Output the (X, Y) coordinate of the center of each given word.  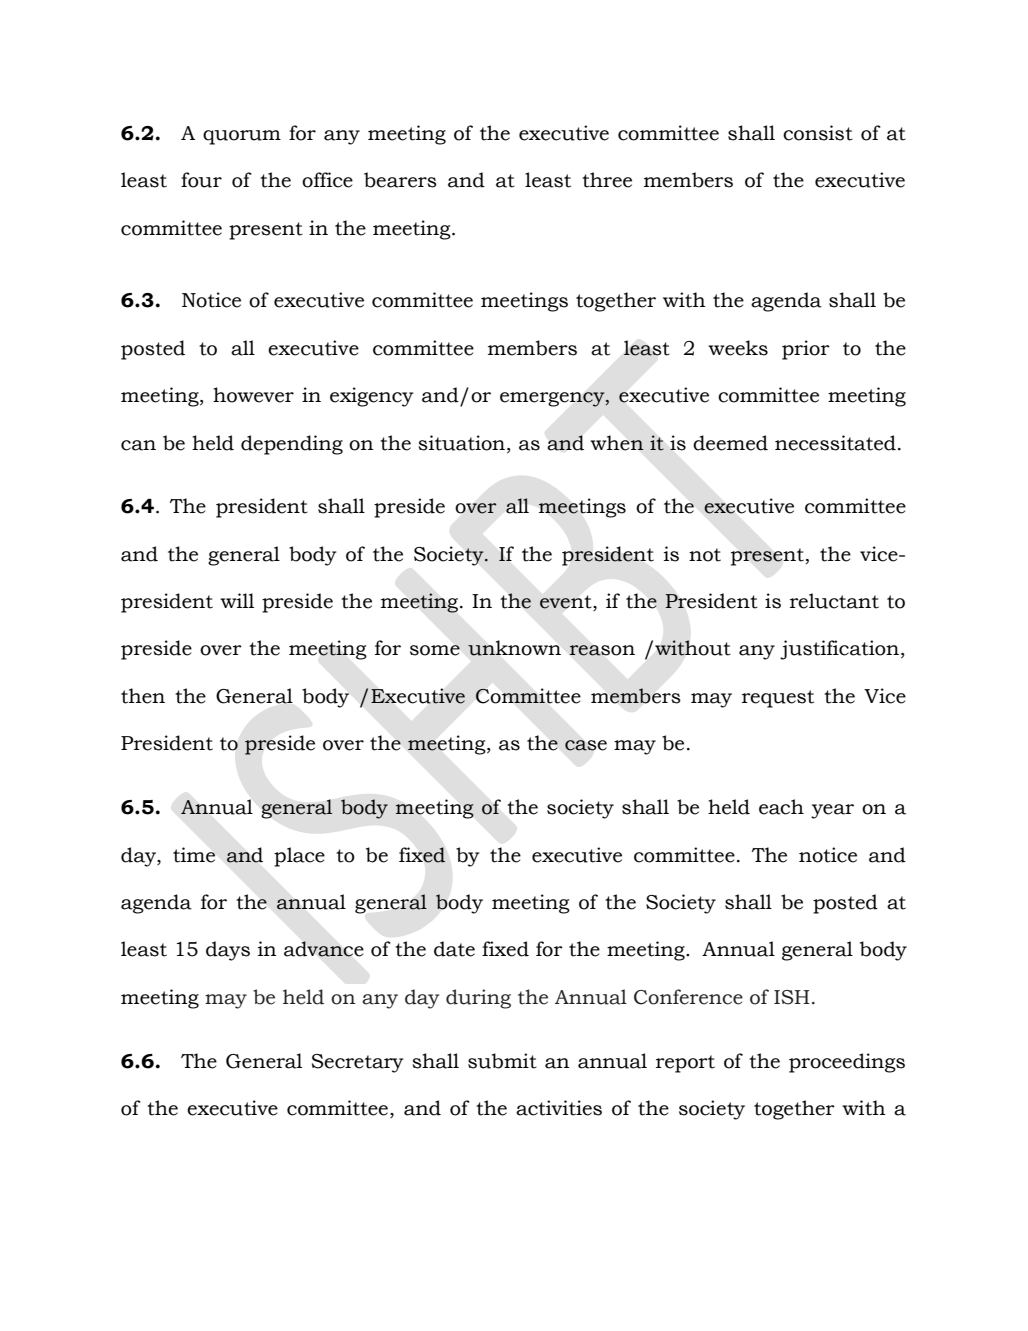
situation (463, 443)
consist (818, 133)
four (201, 180)
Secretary (358, 1063)
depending (292, 445)
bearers (400, 180)
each (781, 807)
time (194, 855)
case (586, 745)
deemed (730, 443)
